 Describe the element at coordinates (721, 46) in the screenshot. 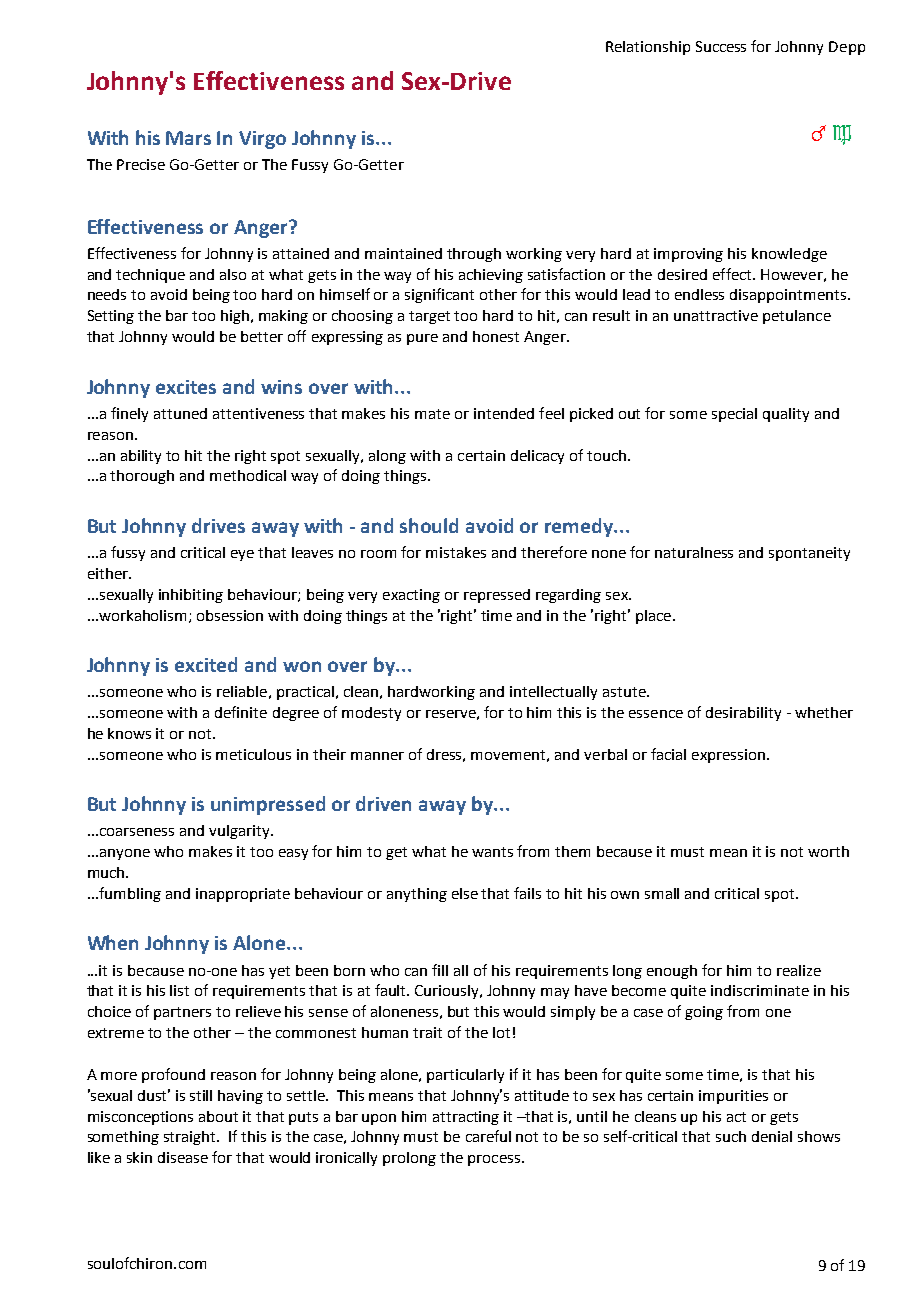

I see `Success` at that location.
